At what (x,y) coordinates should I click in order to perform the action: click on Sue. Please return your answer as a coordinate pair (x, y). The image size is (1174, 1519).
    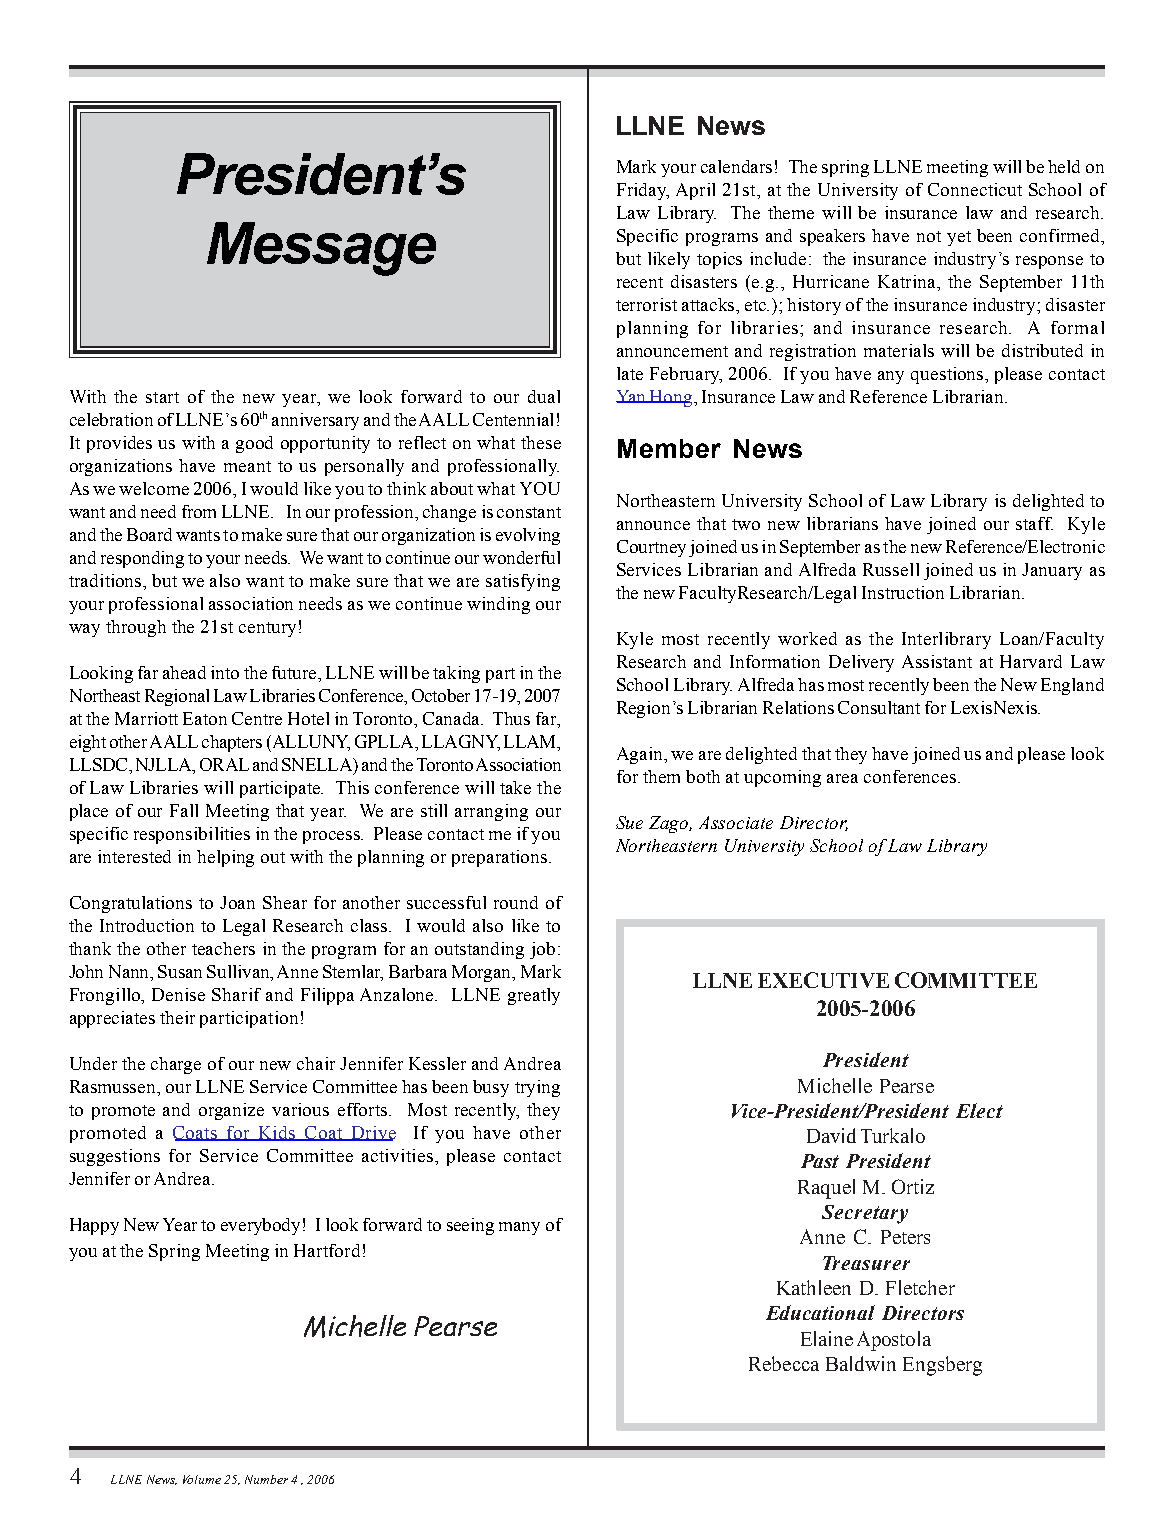
    Looking at the image, I should click on (629, 822).
